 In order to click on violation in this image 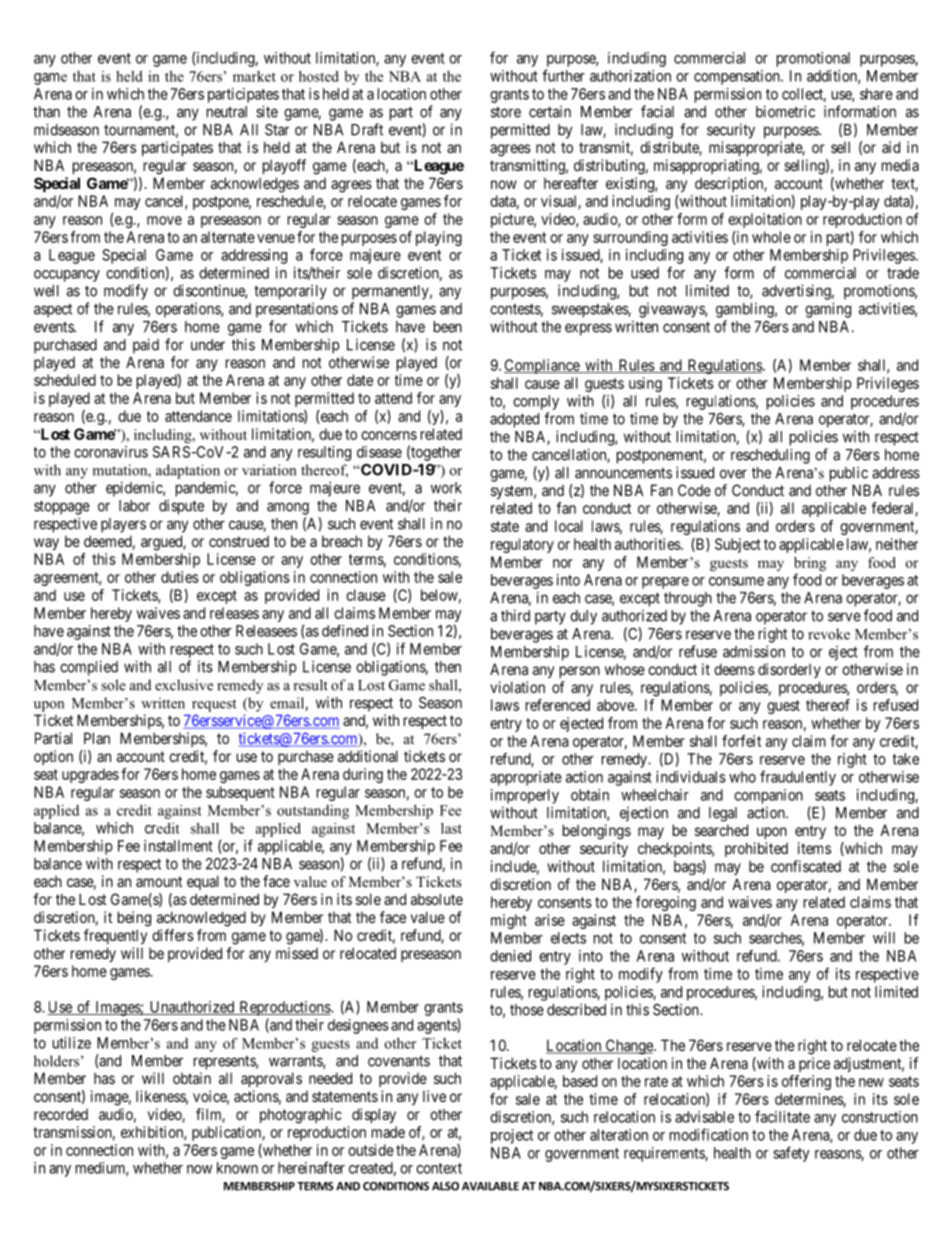, I will do `click(517, 687)`.
